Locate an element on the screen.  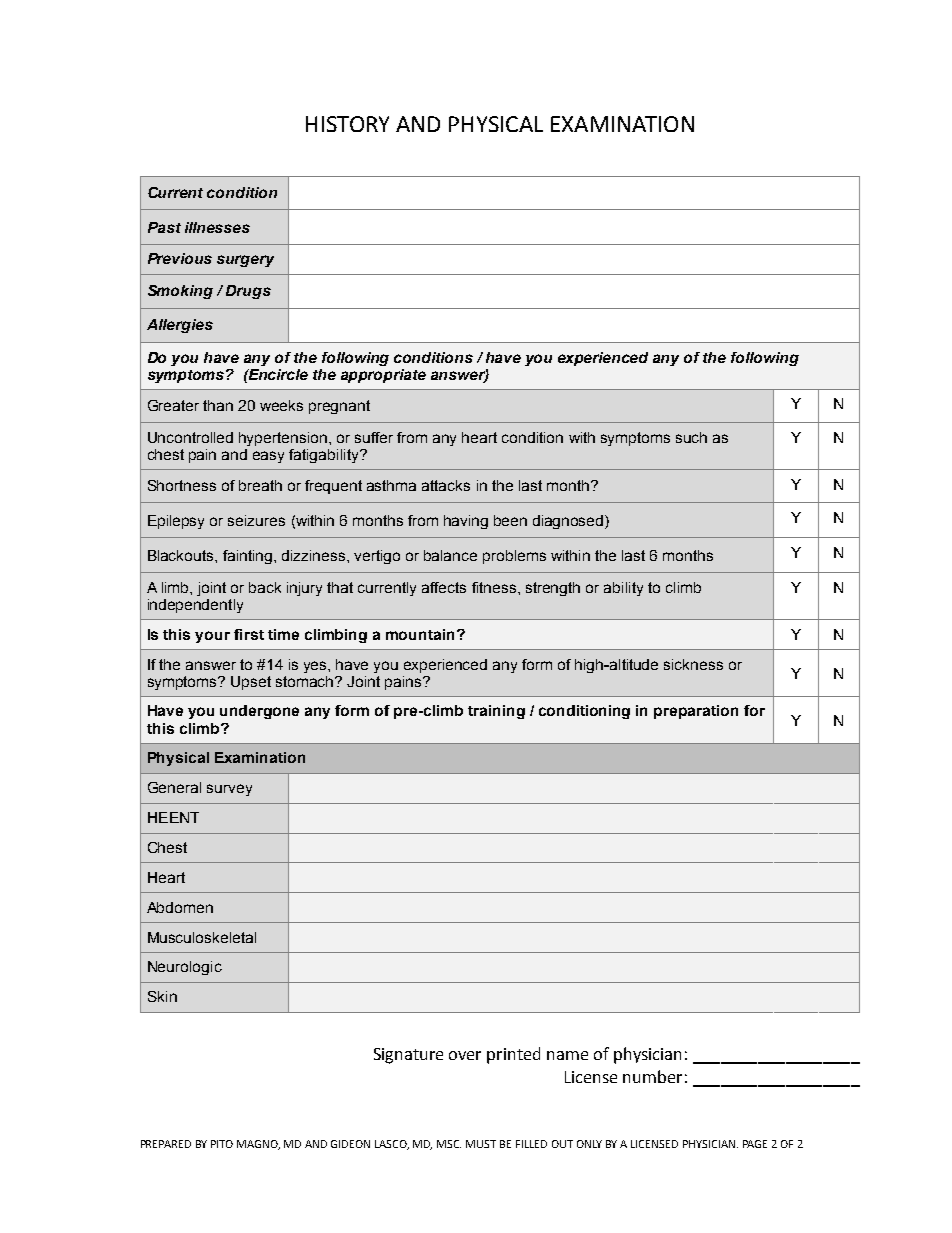
HISTORY is located at coordinates (347, 124).
